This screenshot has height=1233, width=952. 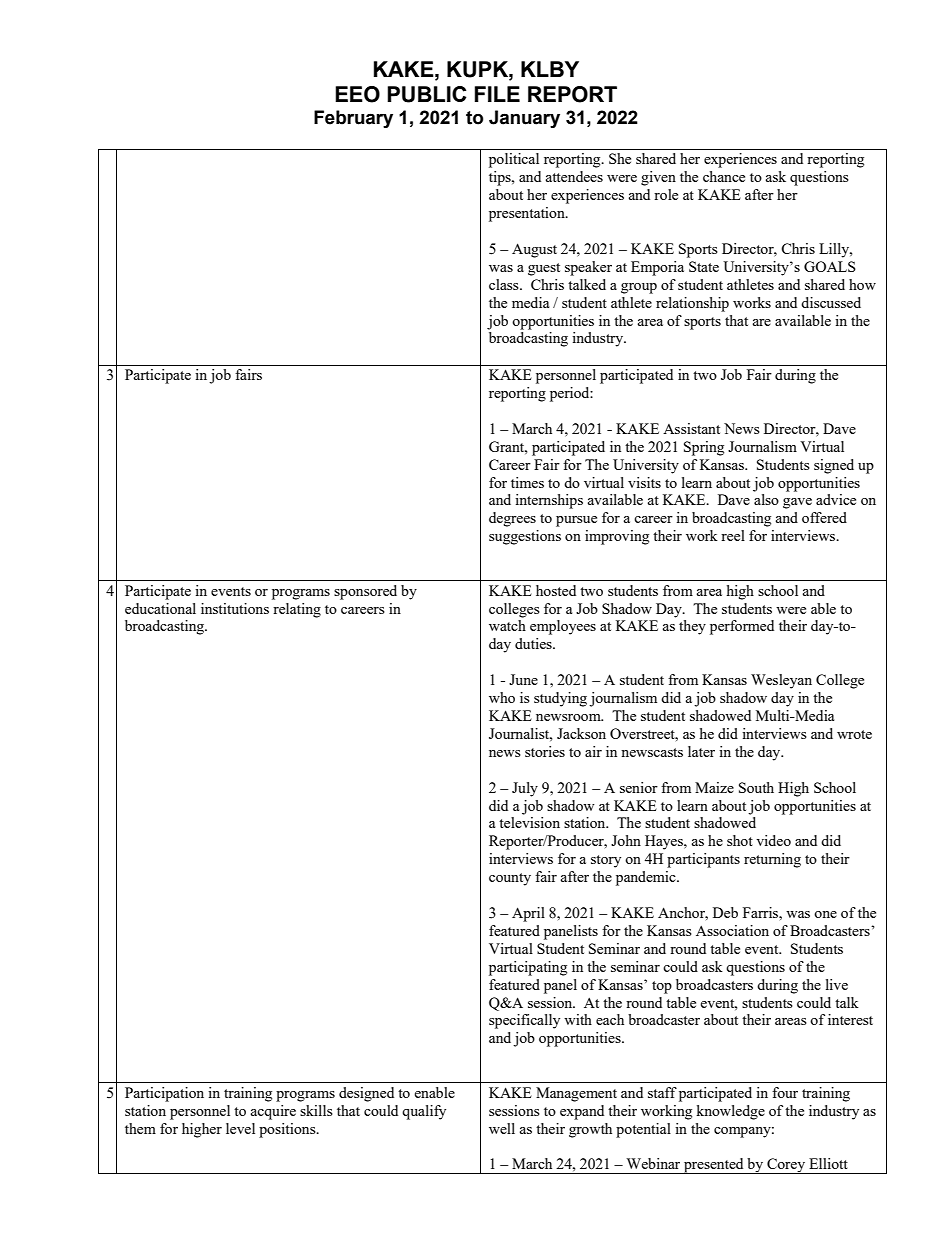 What do you see at coordinates (240, 1128) in the screenshot?
I see `level` at bounding box center [240, 1128].
